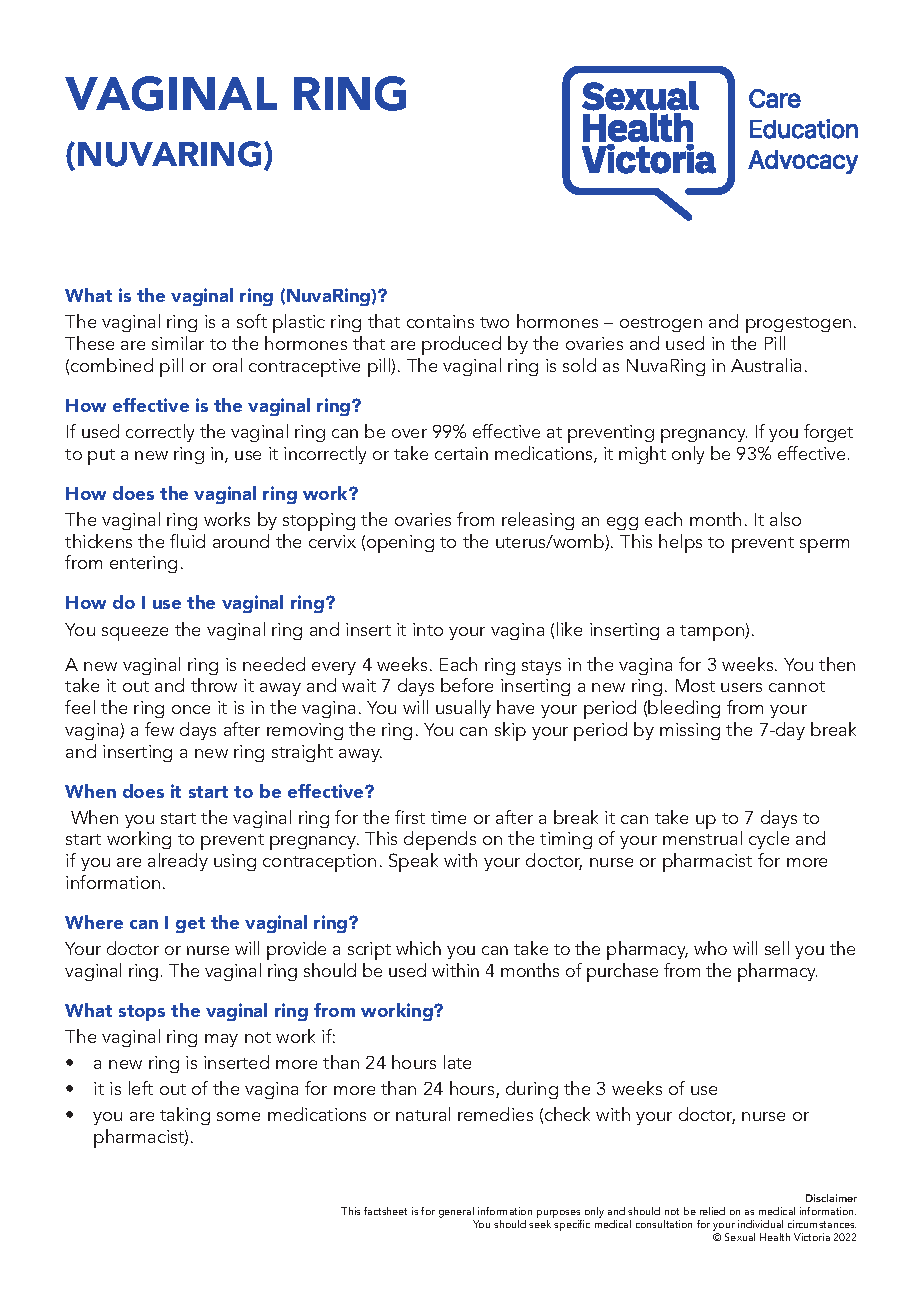  What do you see at coordinates (185, 1116) in the page?
I see `taking` at bounding box center [185, 1116].
